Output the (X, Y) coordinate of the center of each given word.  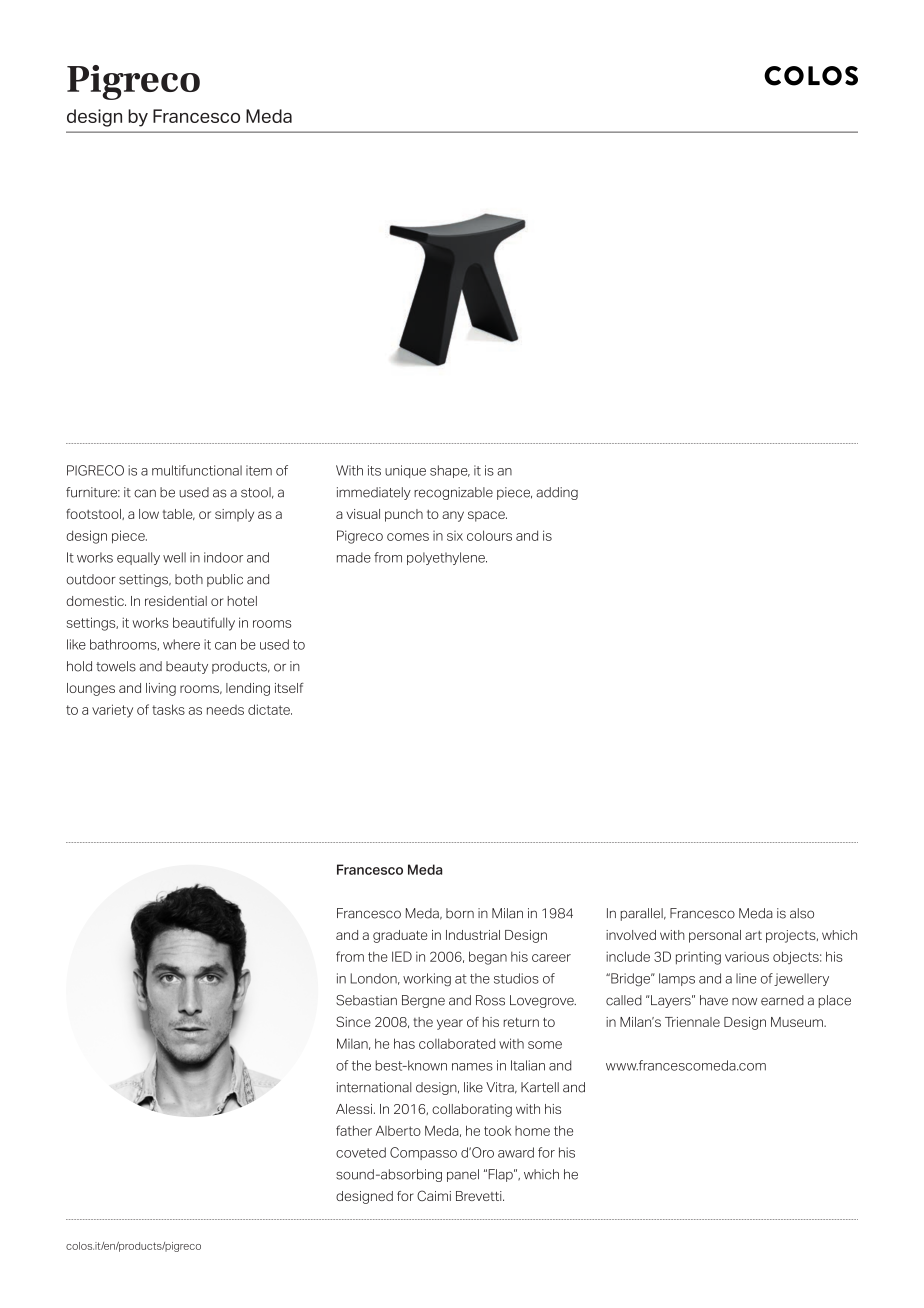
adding (557, 493)
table (179, 514)
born (460, 913)
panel (463, 1175)
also (802, 913)
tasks (168, 709)
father (354, 1130)
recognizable (453, 493)
